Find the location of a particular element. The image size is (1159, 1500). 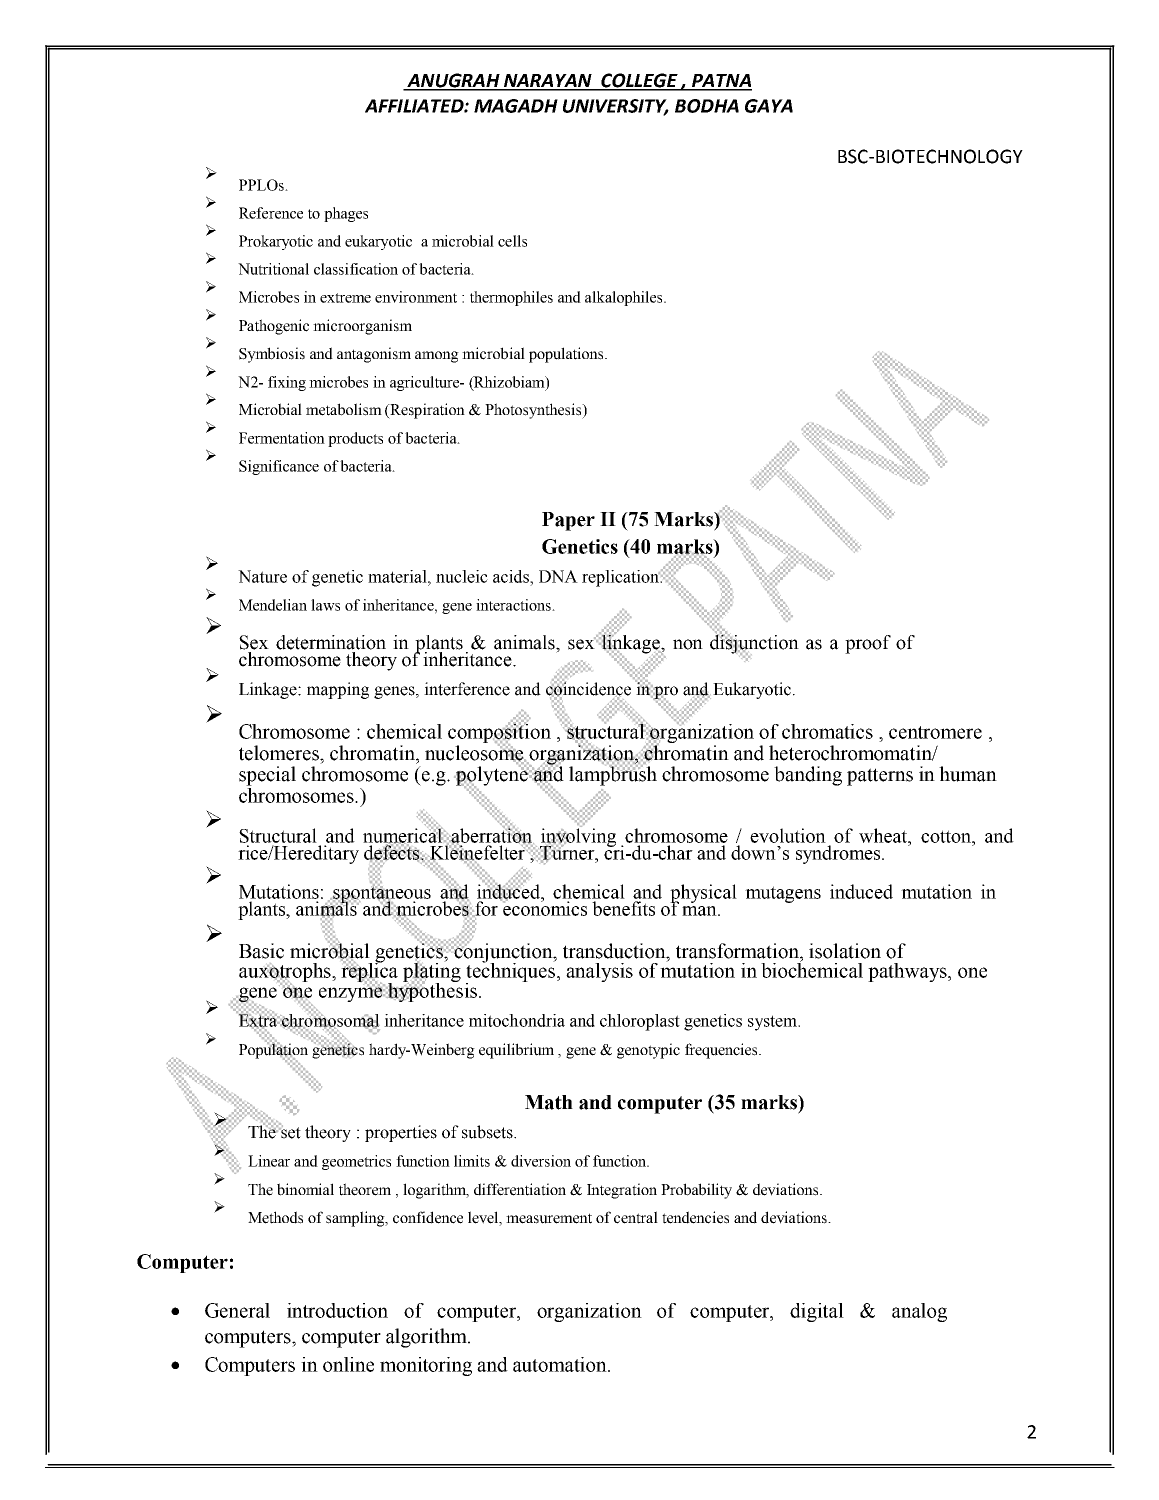

mapping is located at coordinates (338, 690).
